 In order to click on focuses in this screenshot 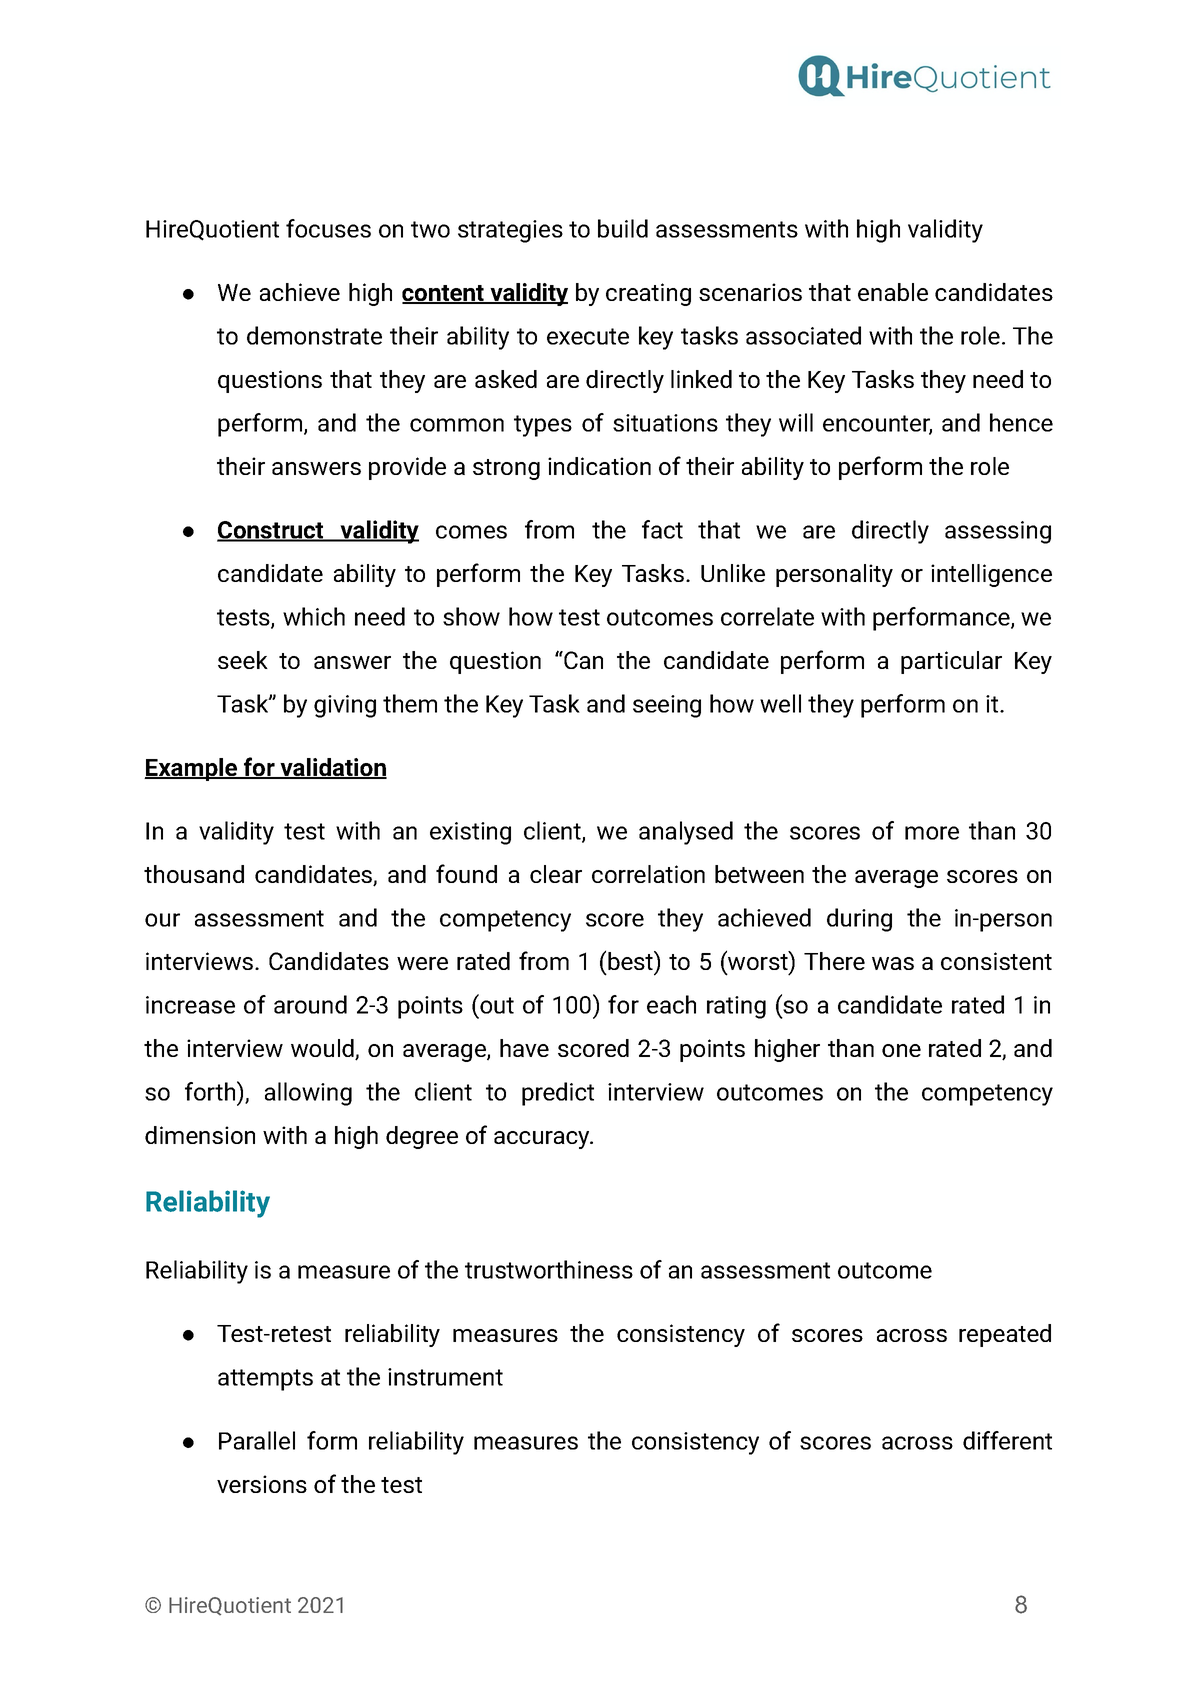, I will do `click(328, 228)`.
